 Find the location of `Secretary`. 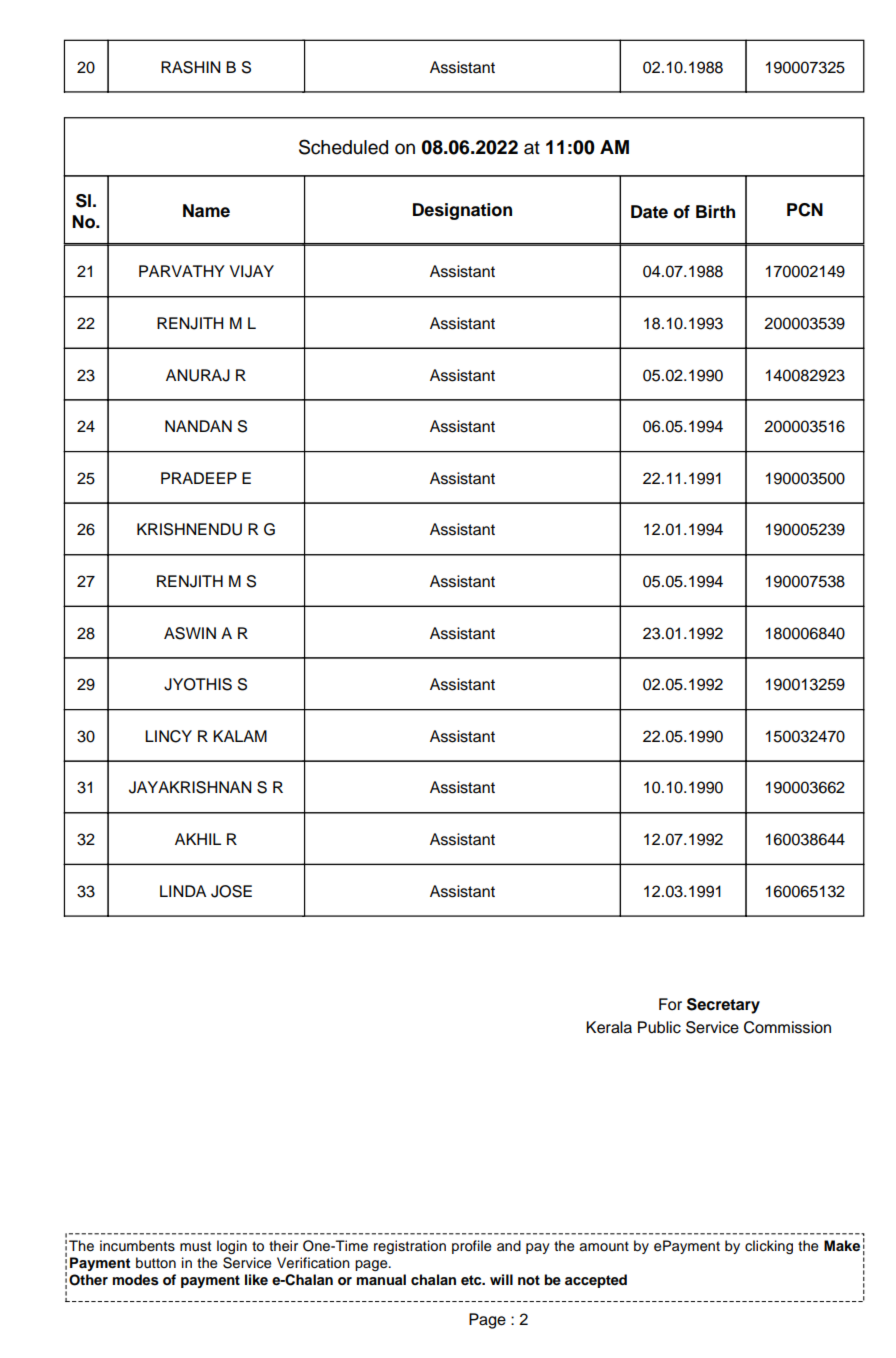

Secretary is located at coordinates (723, 1006).
